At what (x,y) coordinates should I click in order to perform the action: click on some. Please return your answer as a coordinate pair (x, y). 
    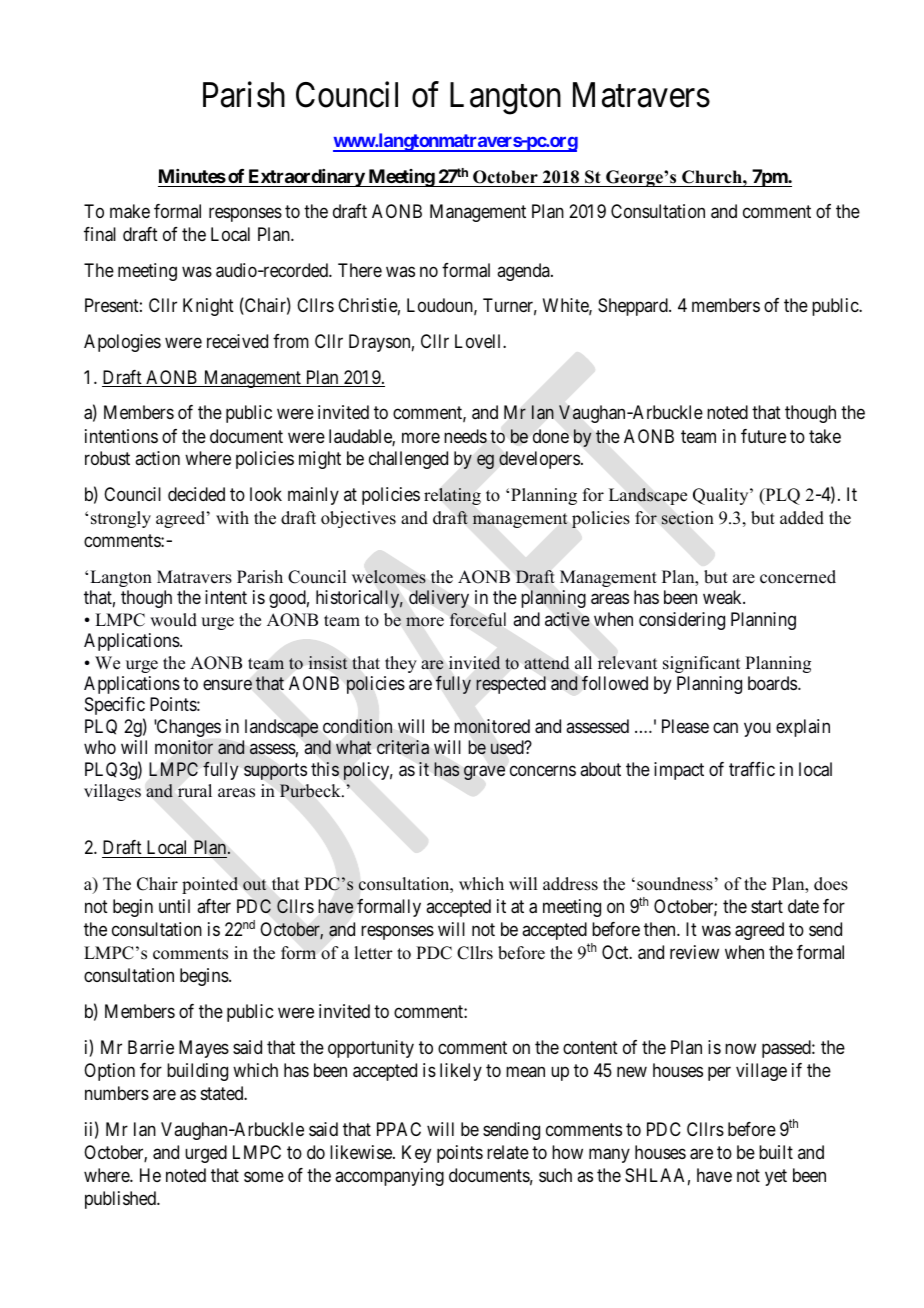
    Looking at the image, I should click on (264, 1176).
